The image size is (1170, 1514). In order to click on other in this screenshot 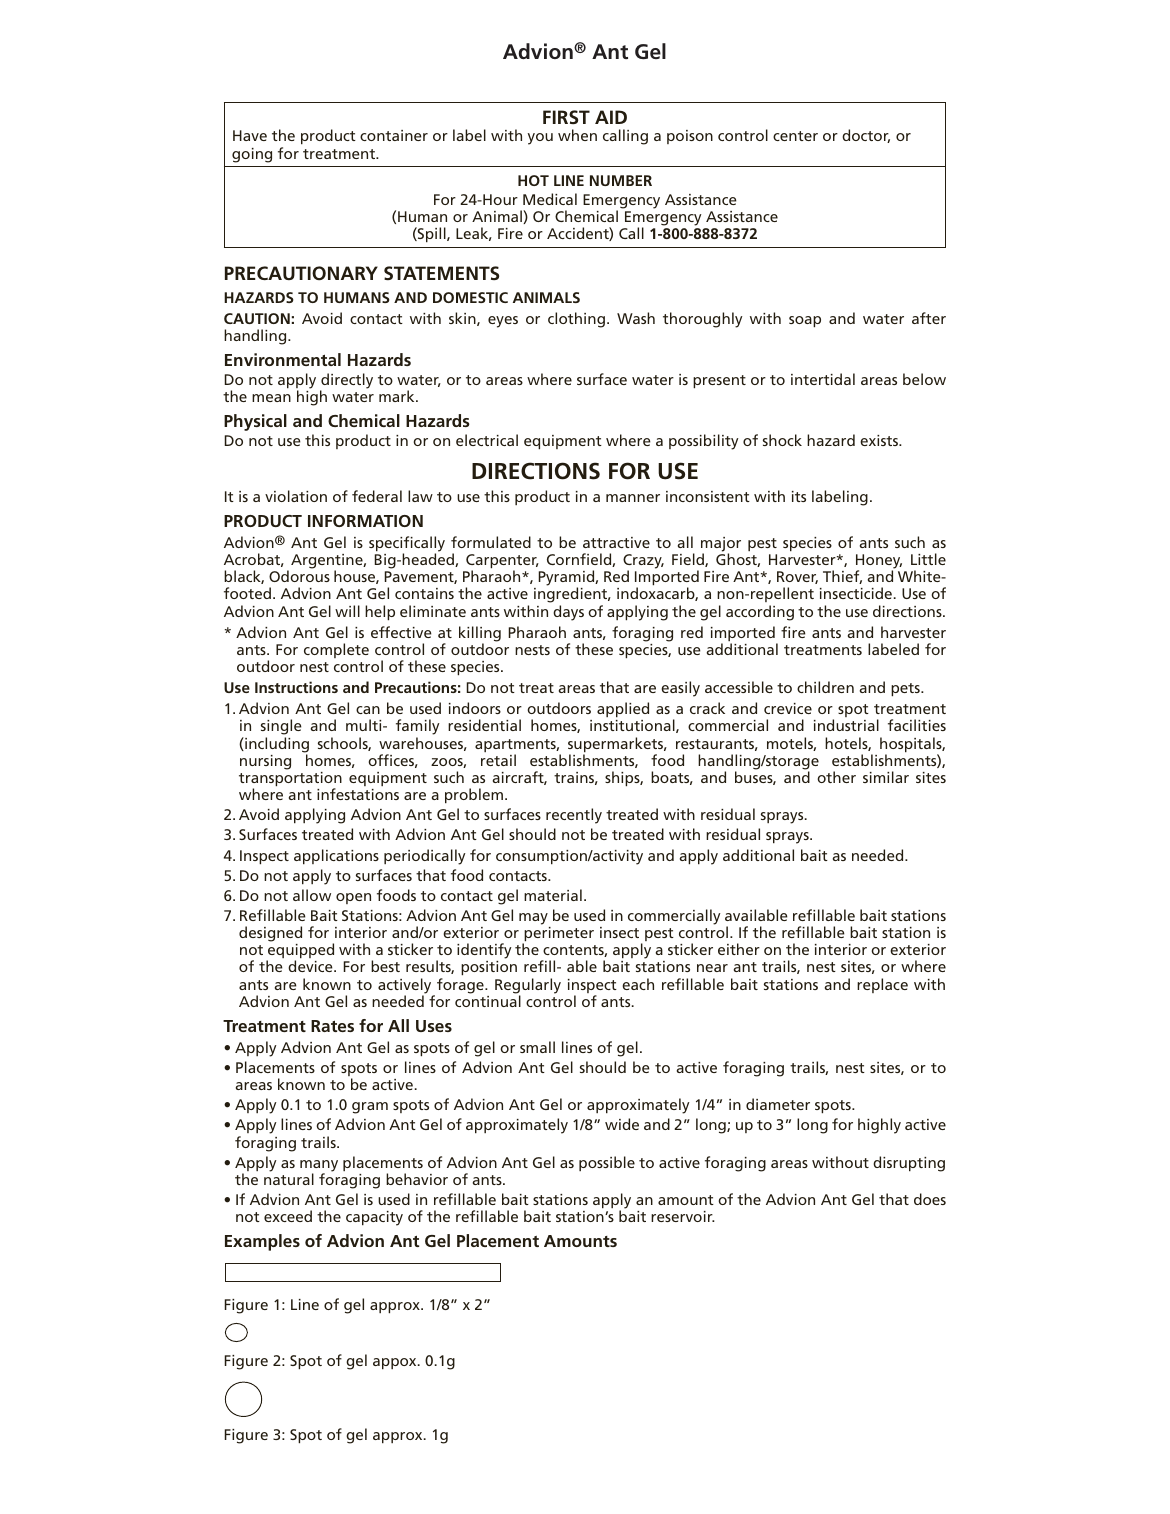, I will do `click(836, 777)`.
